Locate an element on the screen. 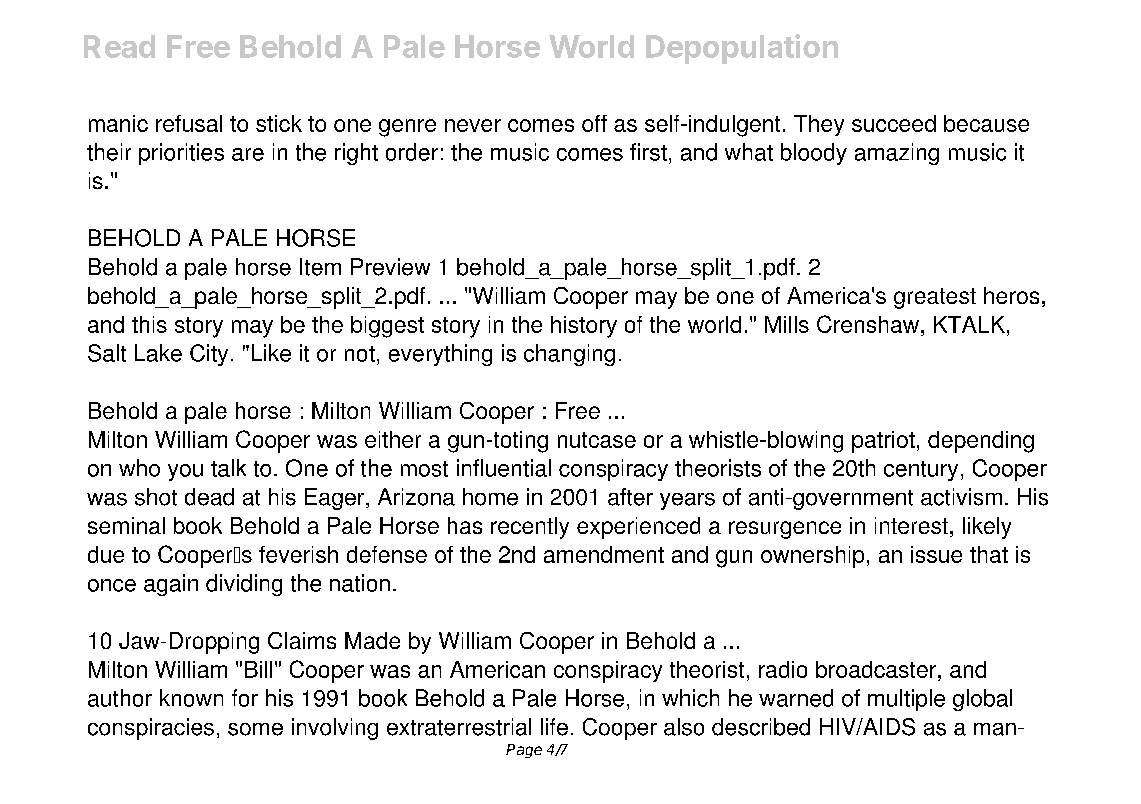 This screenshot has height=804, width=1141. Item is located at coordinates (320, 267).
